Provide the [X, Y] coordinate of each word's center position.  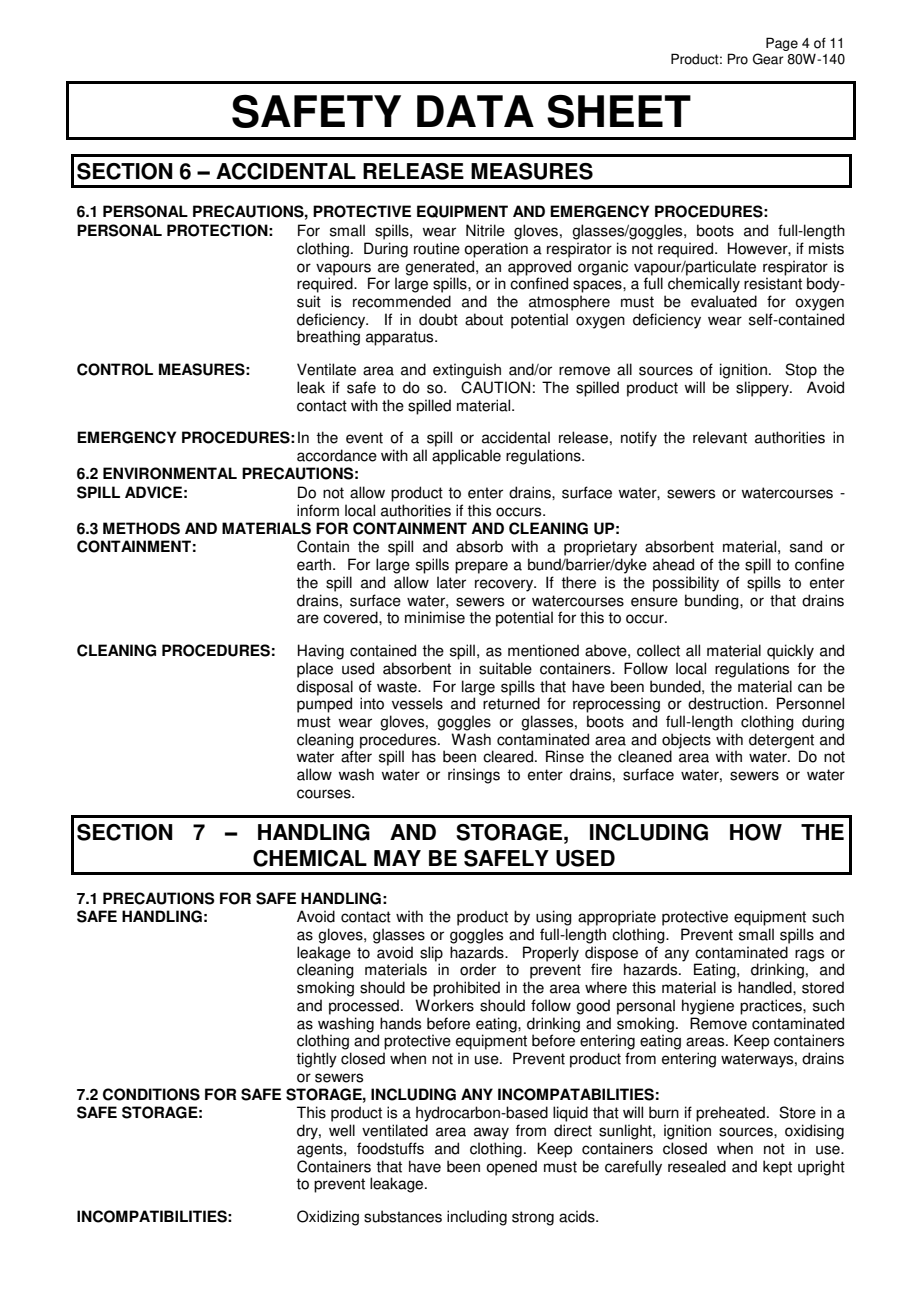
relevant [720, 437]
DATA [475, 111]
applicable [466, 457]
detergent [781, 742]
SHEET [619, 111]
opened [511, 1168]
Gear [768, 59]
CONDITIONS [151, 1094]
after [356, 756]
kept [777, 1168]
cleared [509, 756]
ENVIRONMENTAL [170, 473]
